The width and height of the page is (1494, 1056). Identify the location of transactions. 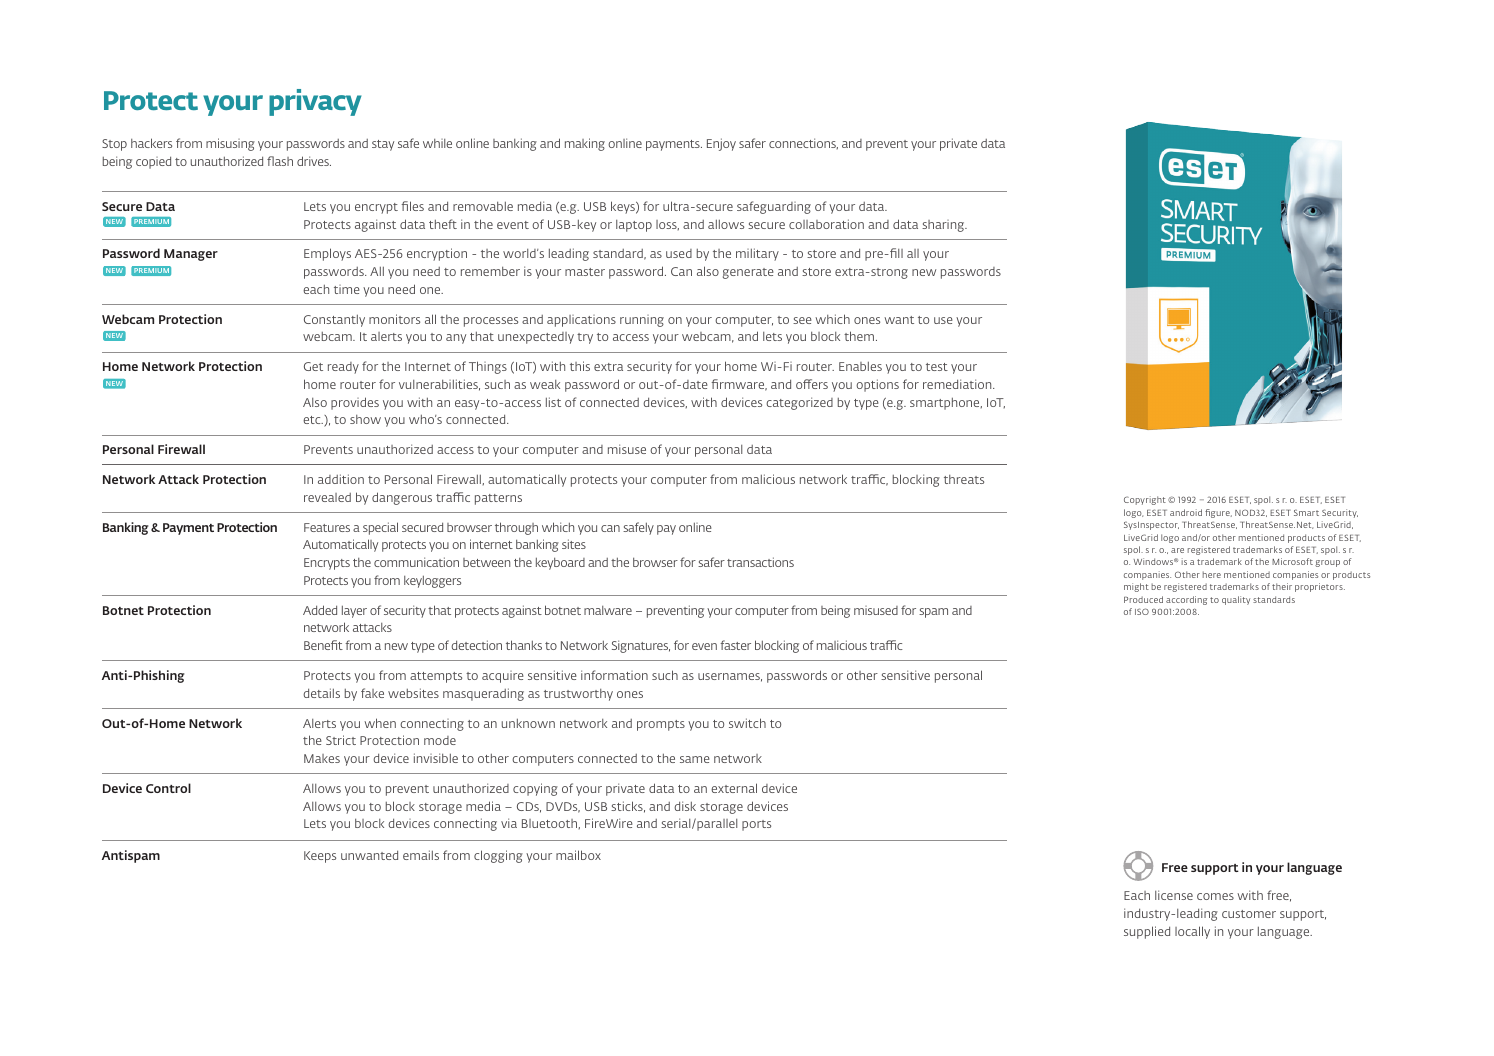
(760, 562).
